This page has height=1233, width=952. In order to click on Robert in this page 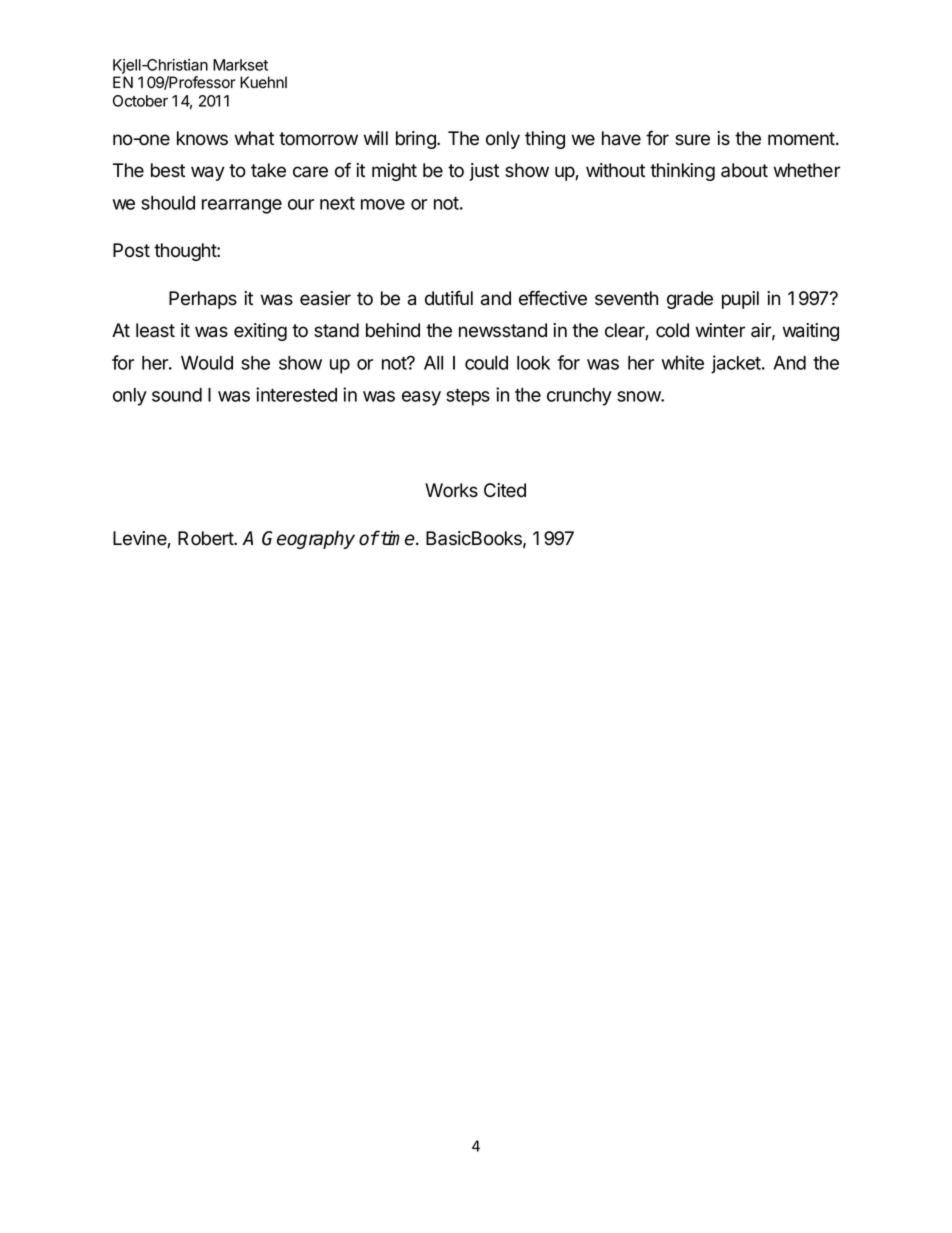, I will do `click(206, 538)`.
